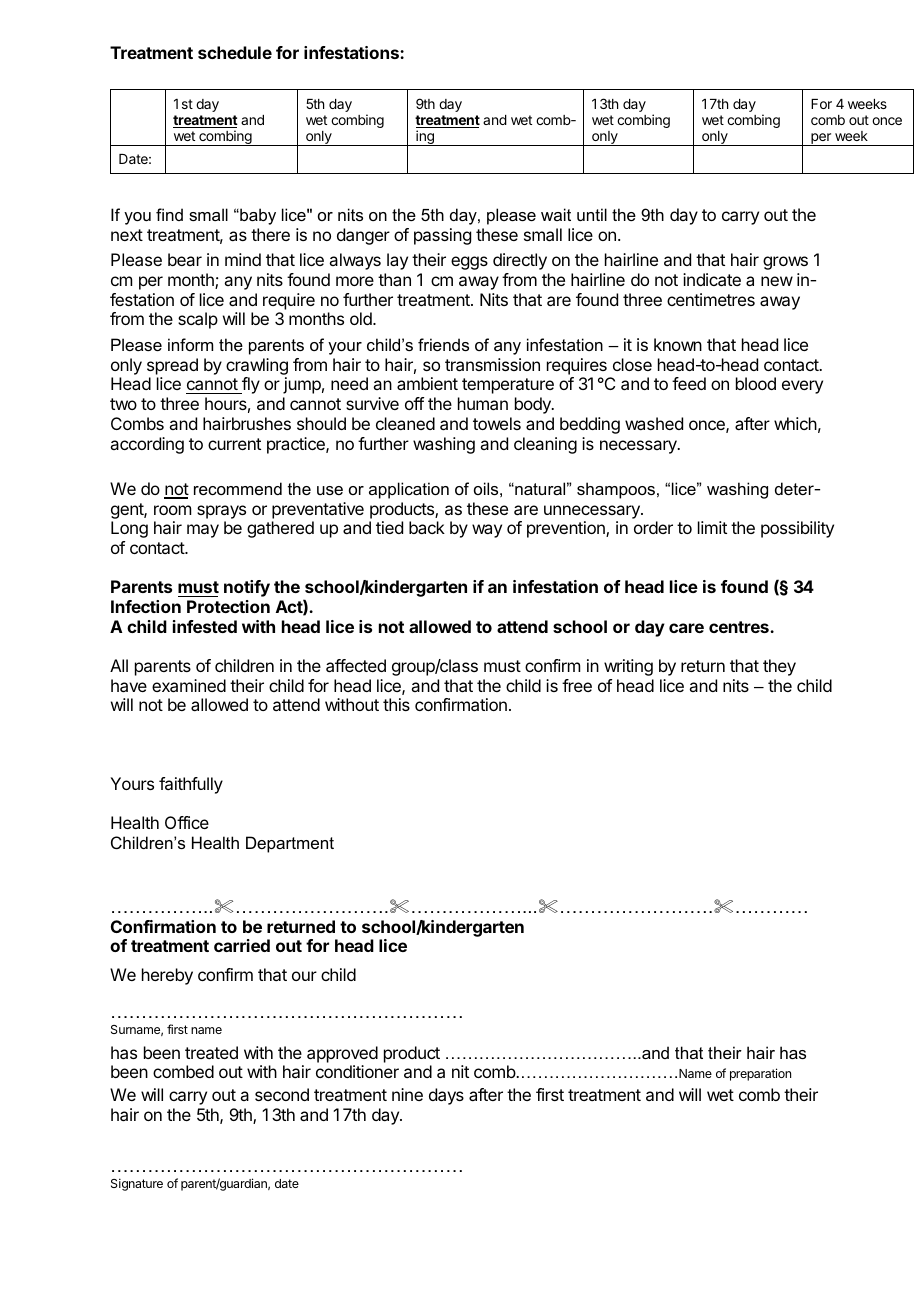 The width and height of the screenshot is (924, 1308). I want to click on Signature, so click(137, 1184).
